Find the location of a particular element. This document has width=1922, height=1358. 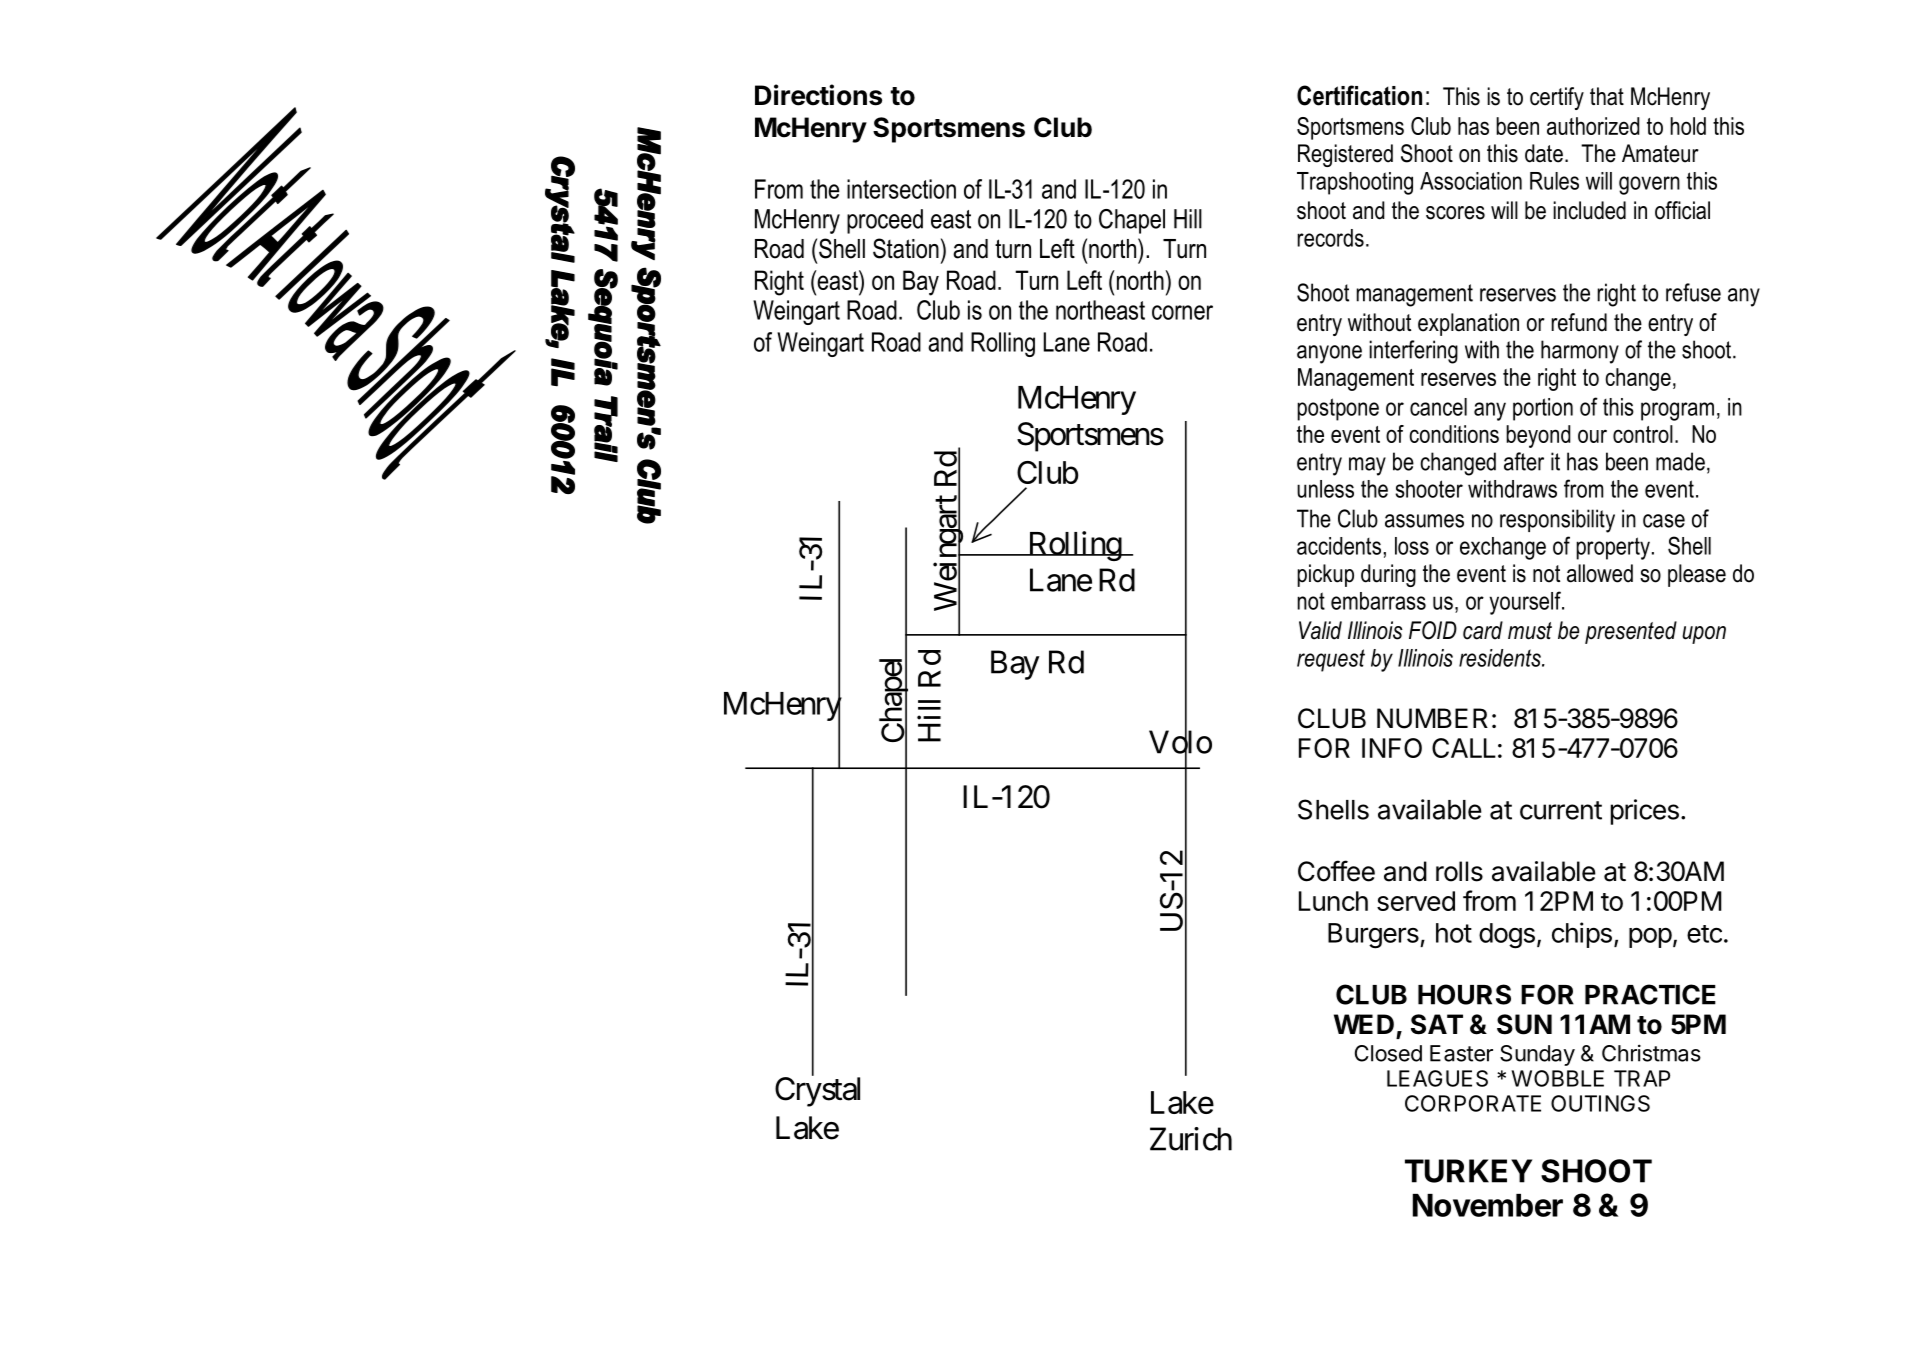

Registered is located at coordinates (1345, 155).
